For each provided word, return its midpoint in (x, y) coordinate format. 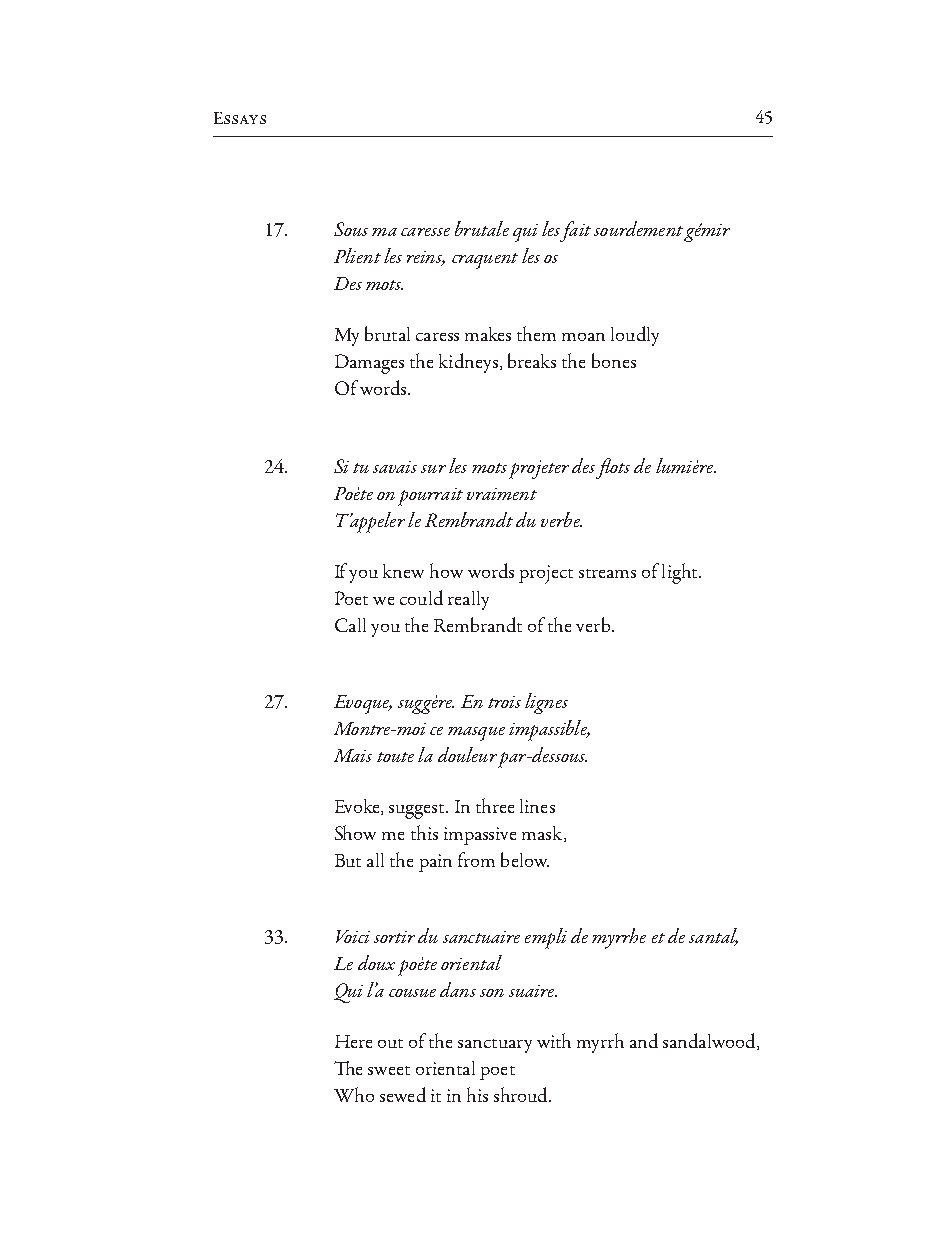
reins (426, 258)
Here (353, 1041)
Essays (240, 118)
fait (574, 231)
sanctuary (495, 1046)
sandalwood (710, 1041)
